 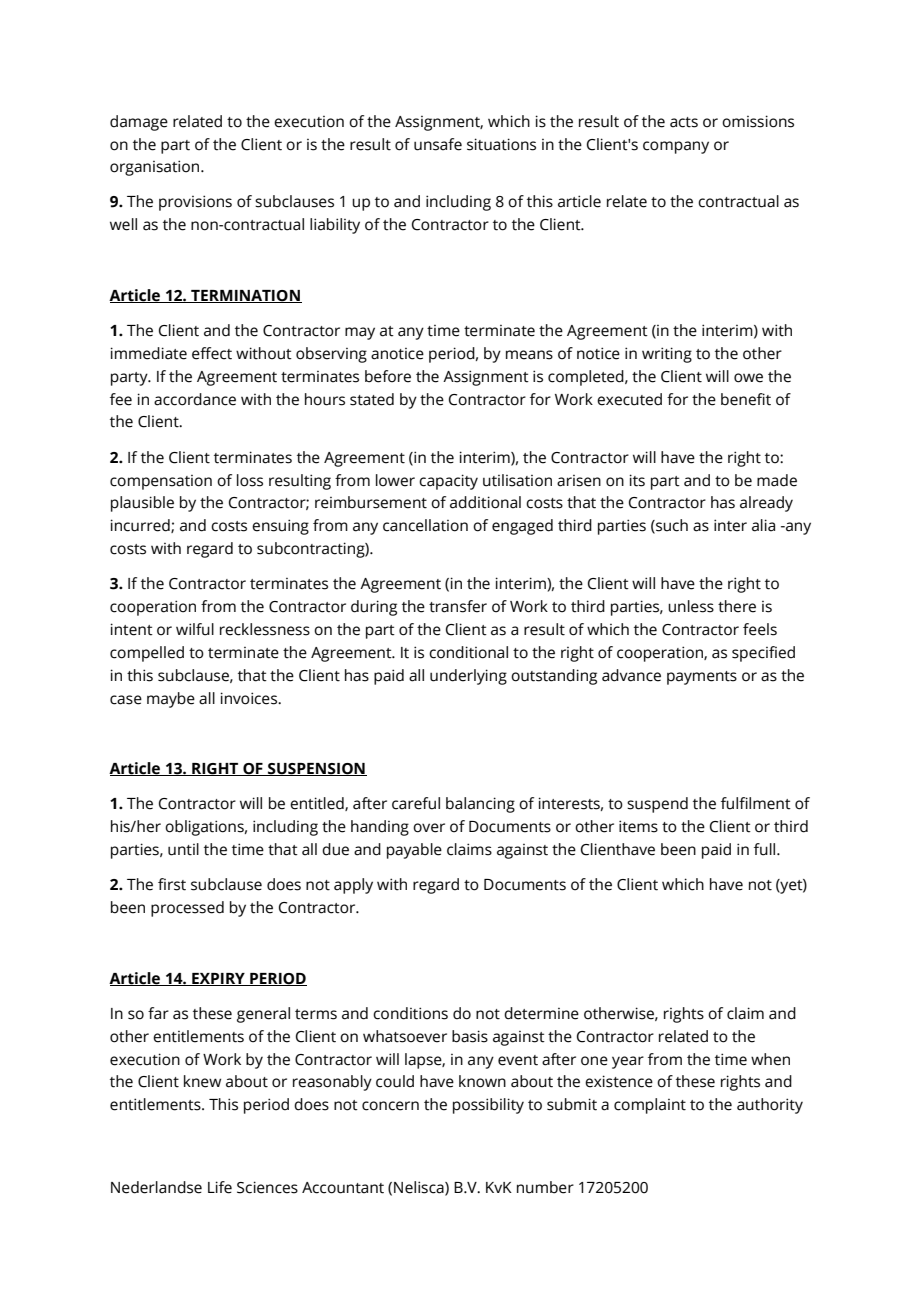 What do you see at coordinates (468, 652) in the page?
I see `conditional` at bounding box center [468, 652].
